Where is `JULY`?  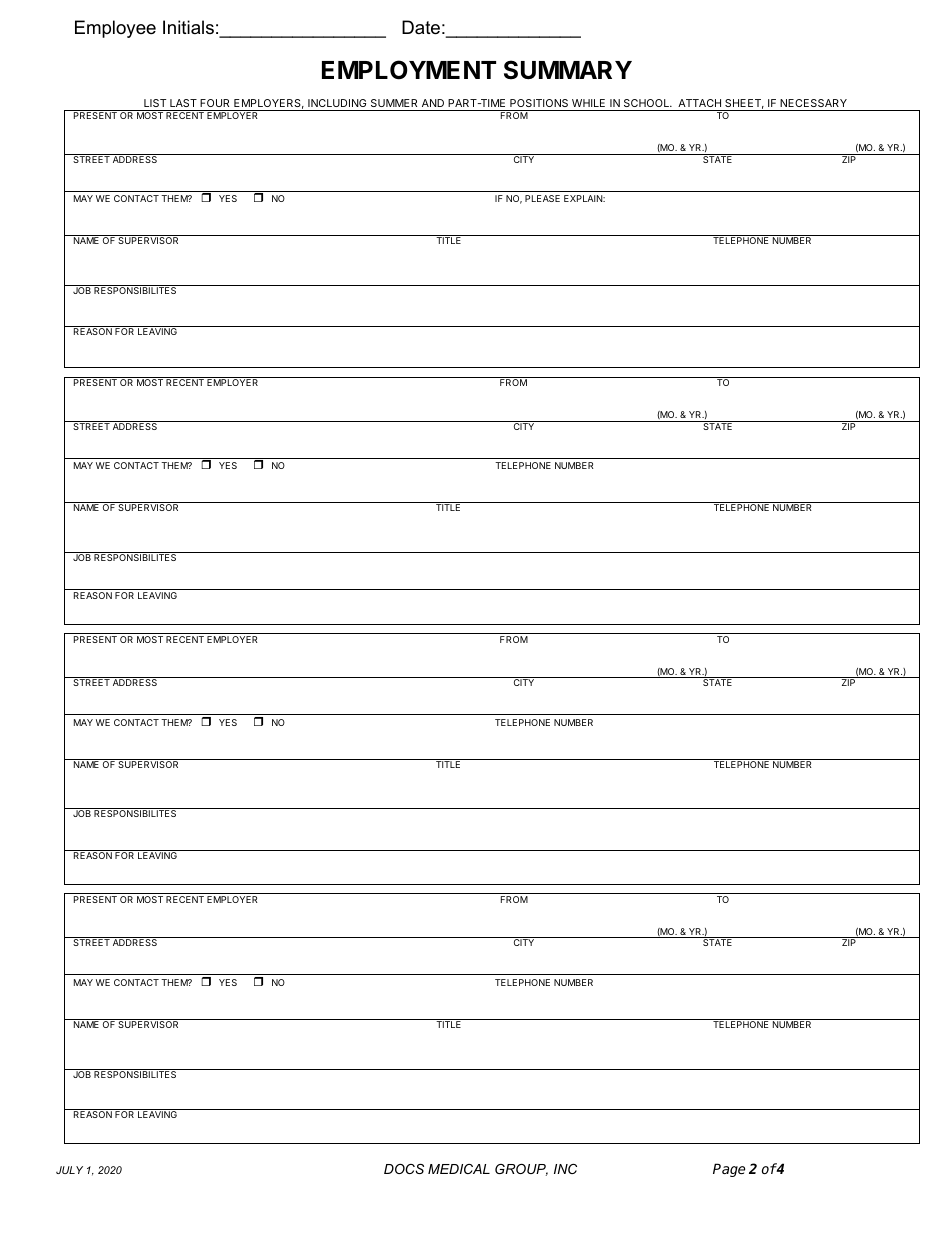 JULY is located at coordinates (69, 1170).
